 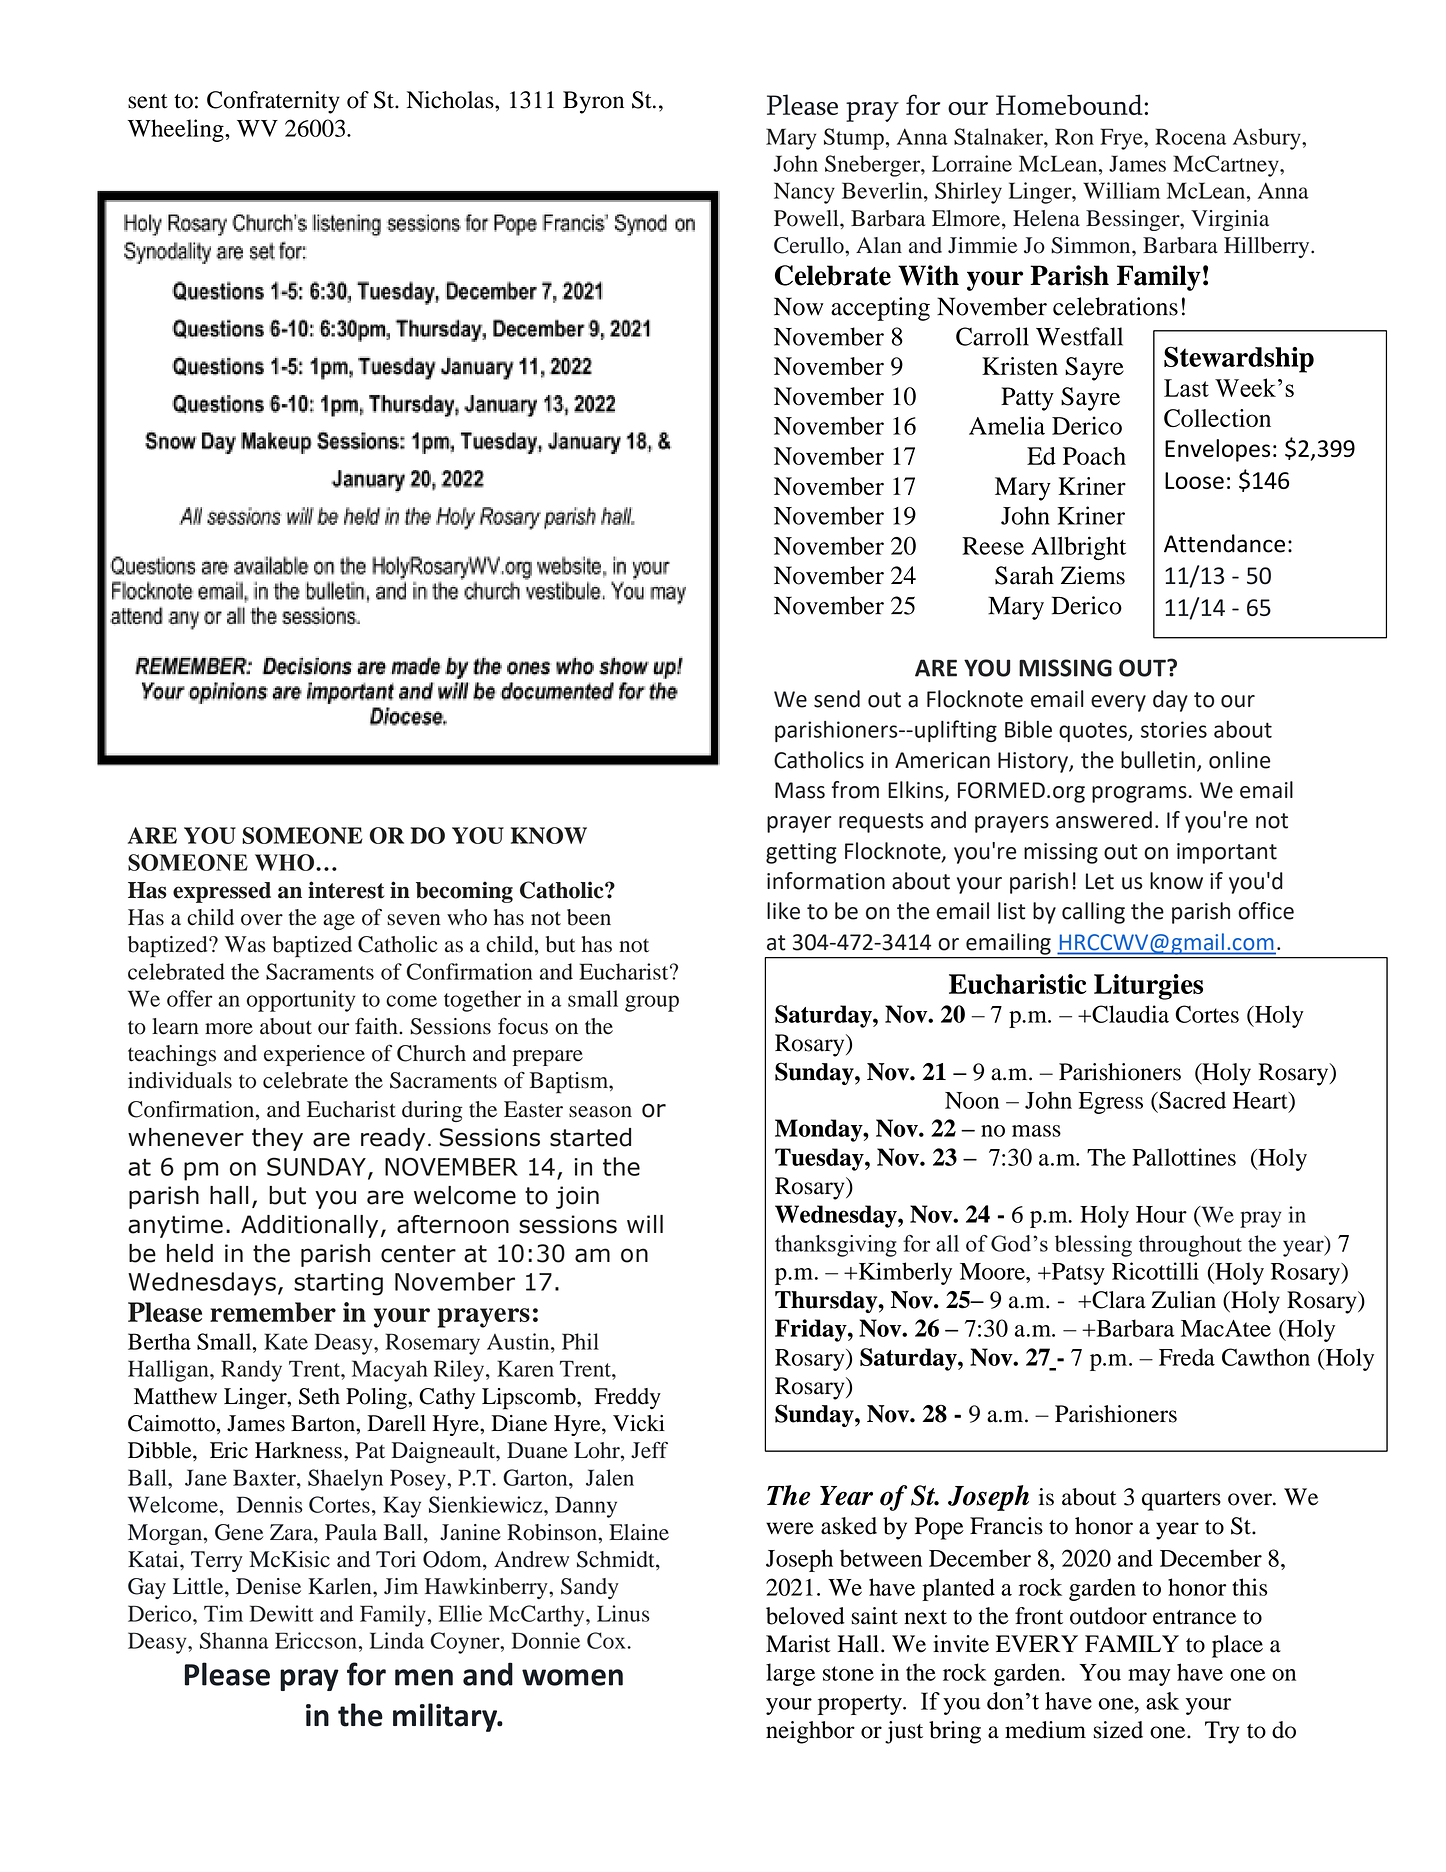 What do you see at coordinates (837, 699) in the screenshot?
I see `send` at bounding box center [837, 699].
